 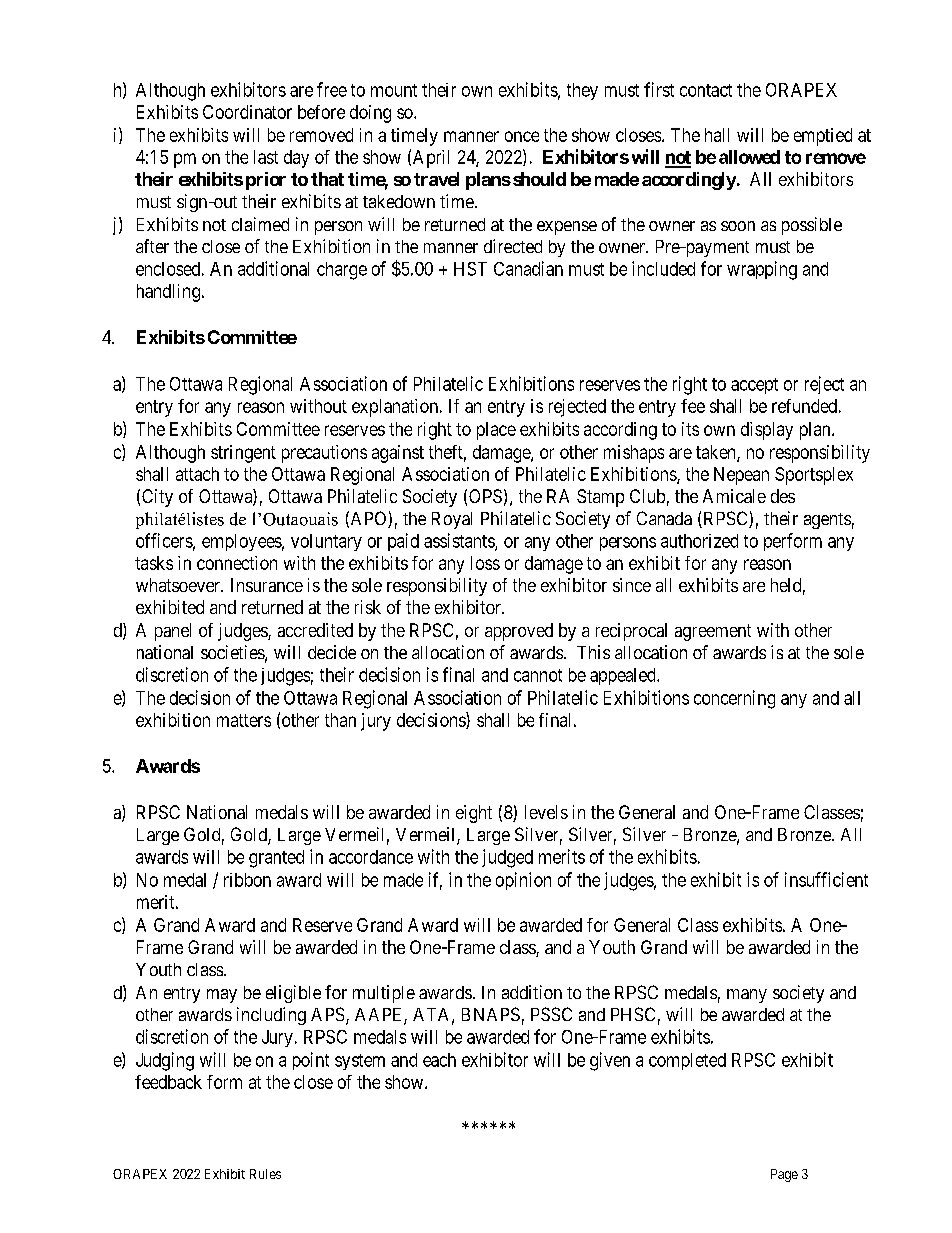 I want to click on allowed, so click(x=749, y=157).
